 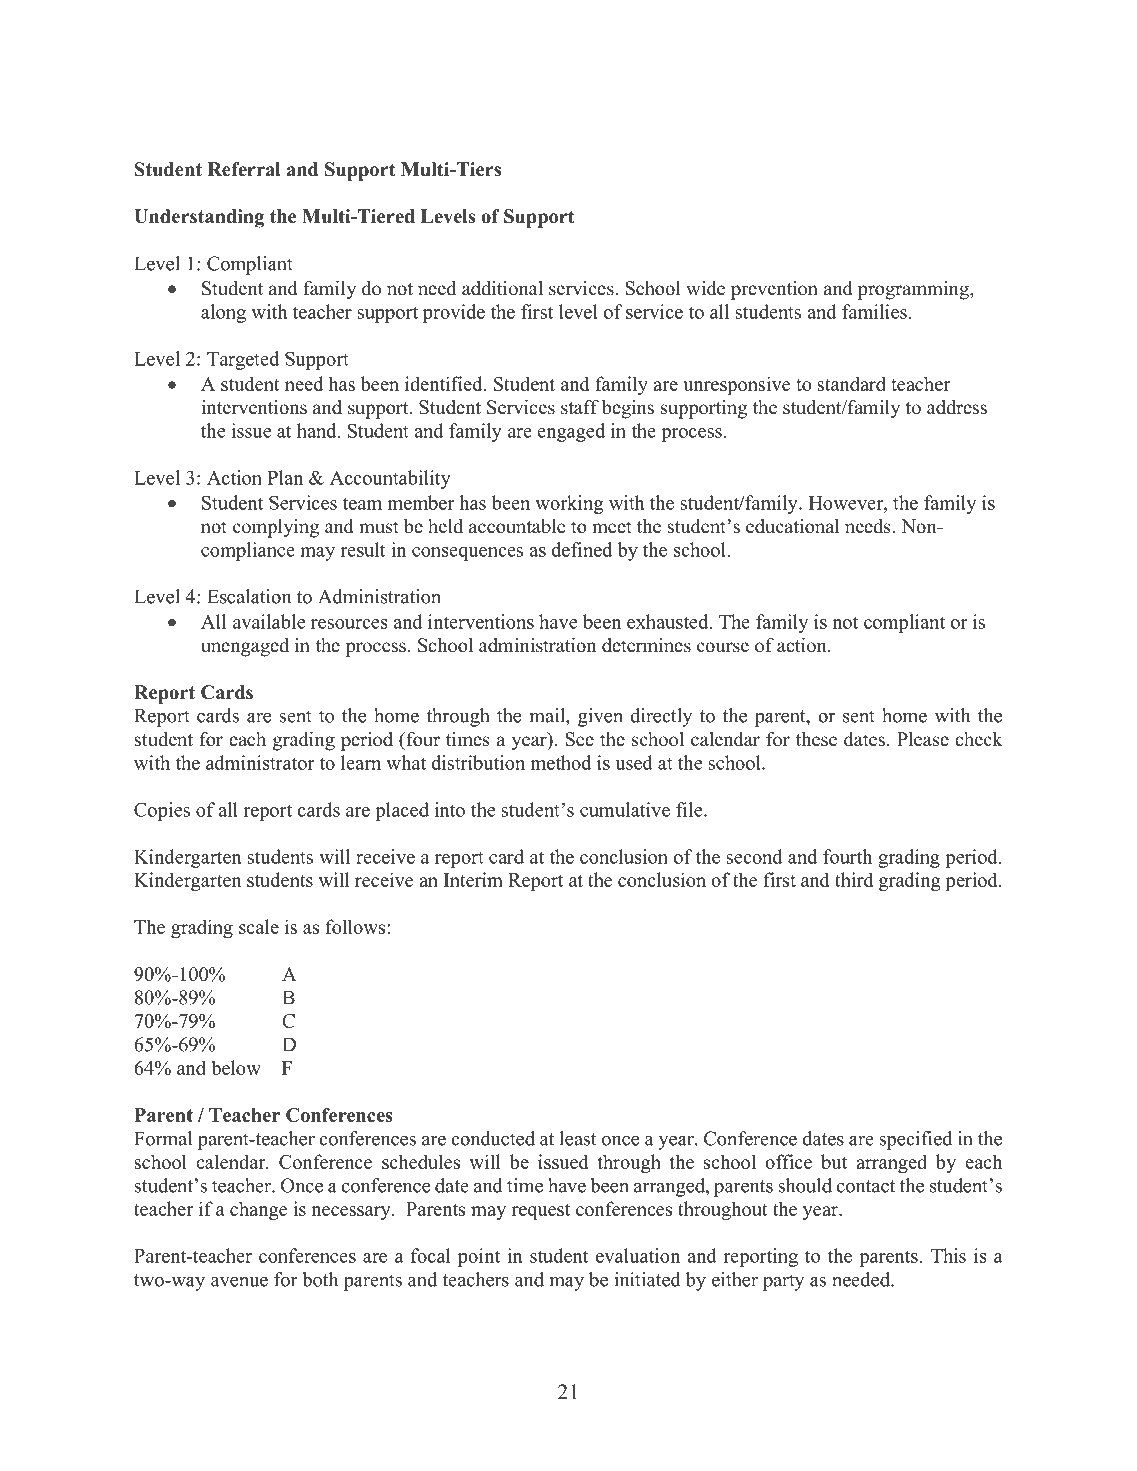 I want to click on Plan, so click(x=285, y=477).
